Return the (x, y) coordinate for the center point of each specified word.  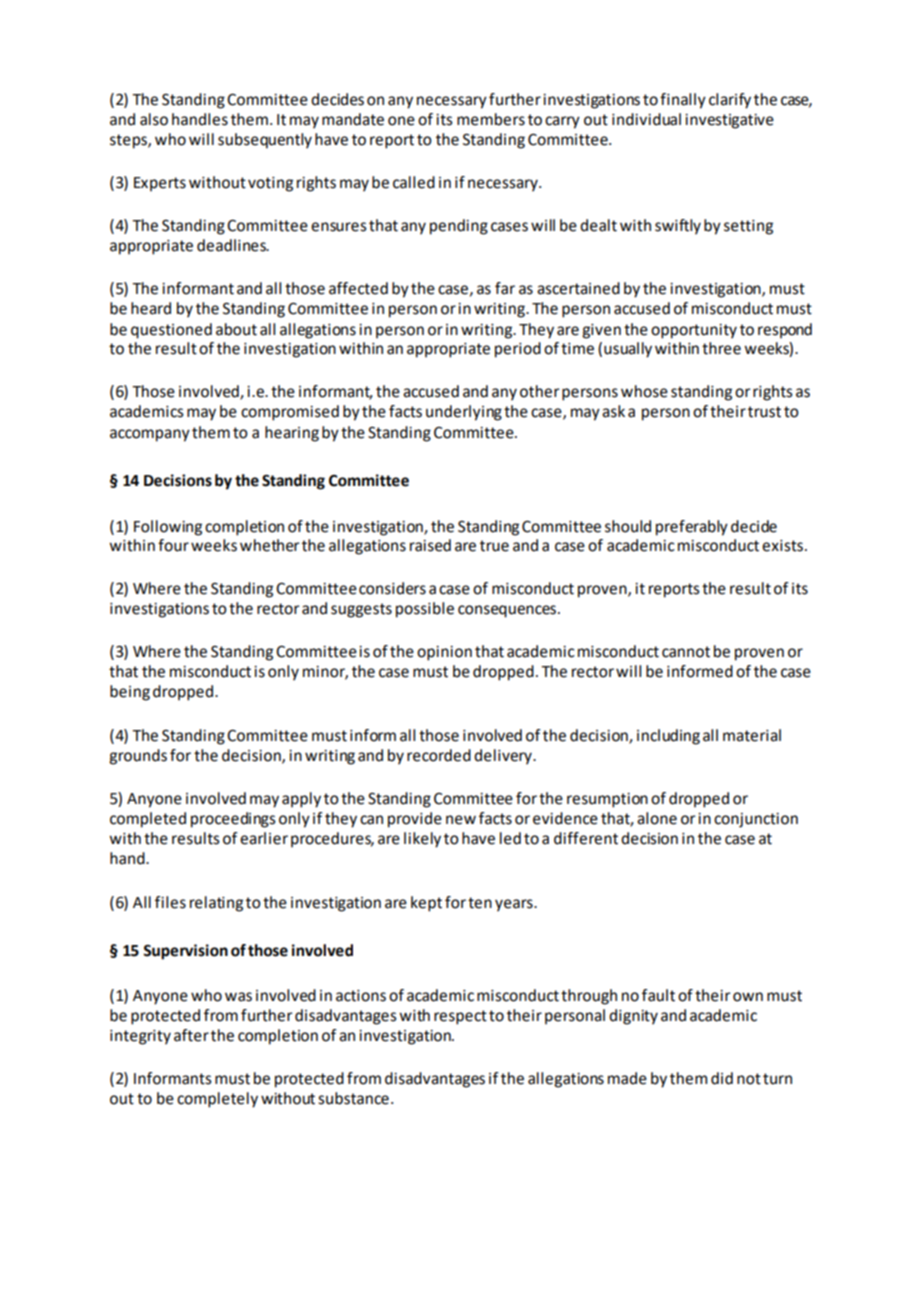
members (491, 119)
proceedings (233, 820)
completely (217, 1100)
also (154, 119)
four (173, 545)
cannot (686, 652)
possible (425, 610)
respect (460, 1017)
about (236, 329)
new (461, 820)
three (721, 348)
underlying (464, 413)
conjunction (756, 820)
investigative (729, 121)
